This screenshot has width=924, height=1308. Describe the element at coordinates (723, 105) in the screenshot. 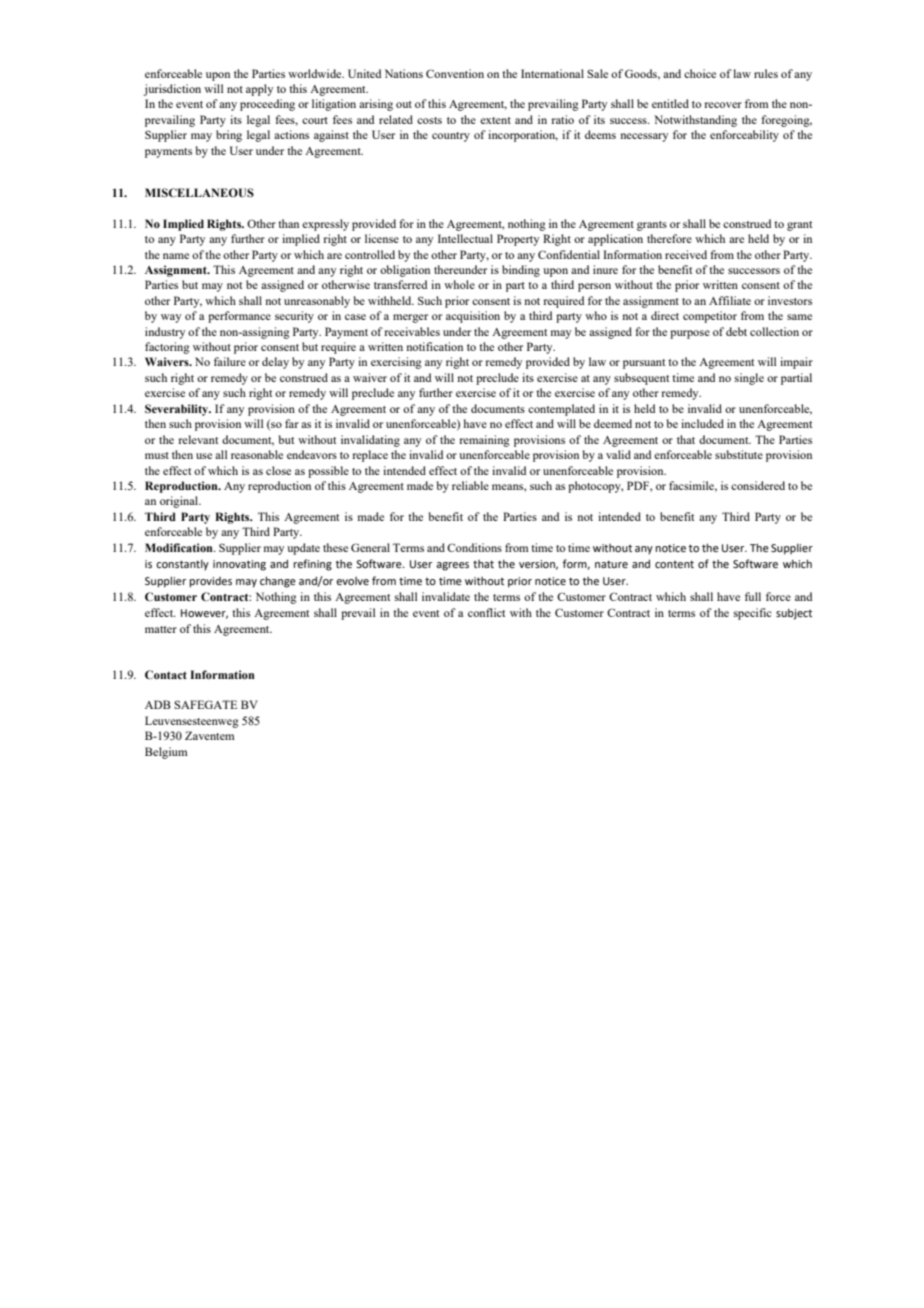

I see `recover` at that location.
